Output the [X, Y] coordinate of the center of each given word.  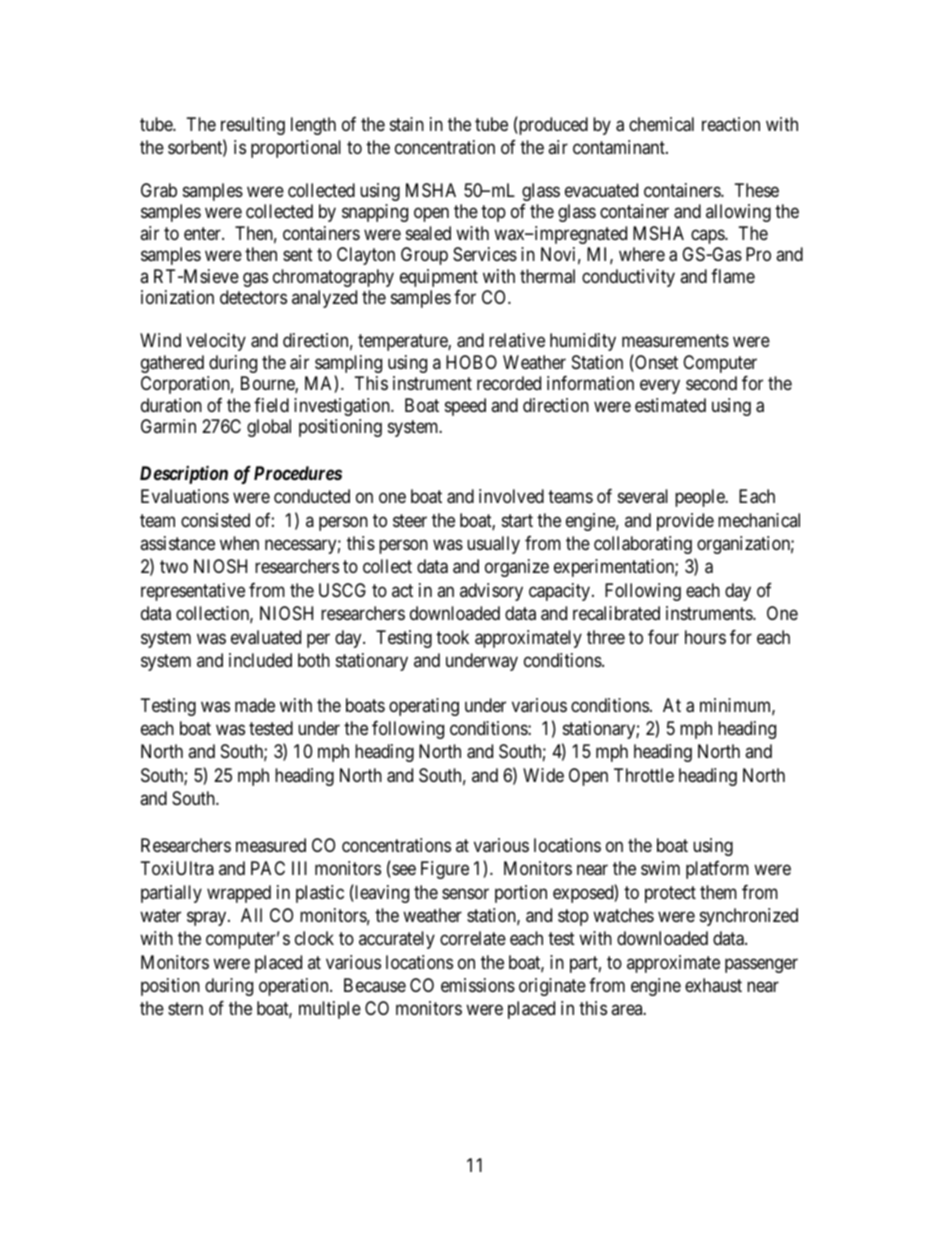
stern [185, 1009]
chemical [661, 124]
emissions [478, 985]
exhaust [713, 985]
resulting [253, 126]
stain [407, 124]
